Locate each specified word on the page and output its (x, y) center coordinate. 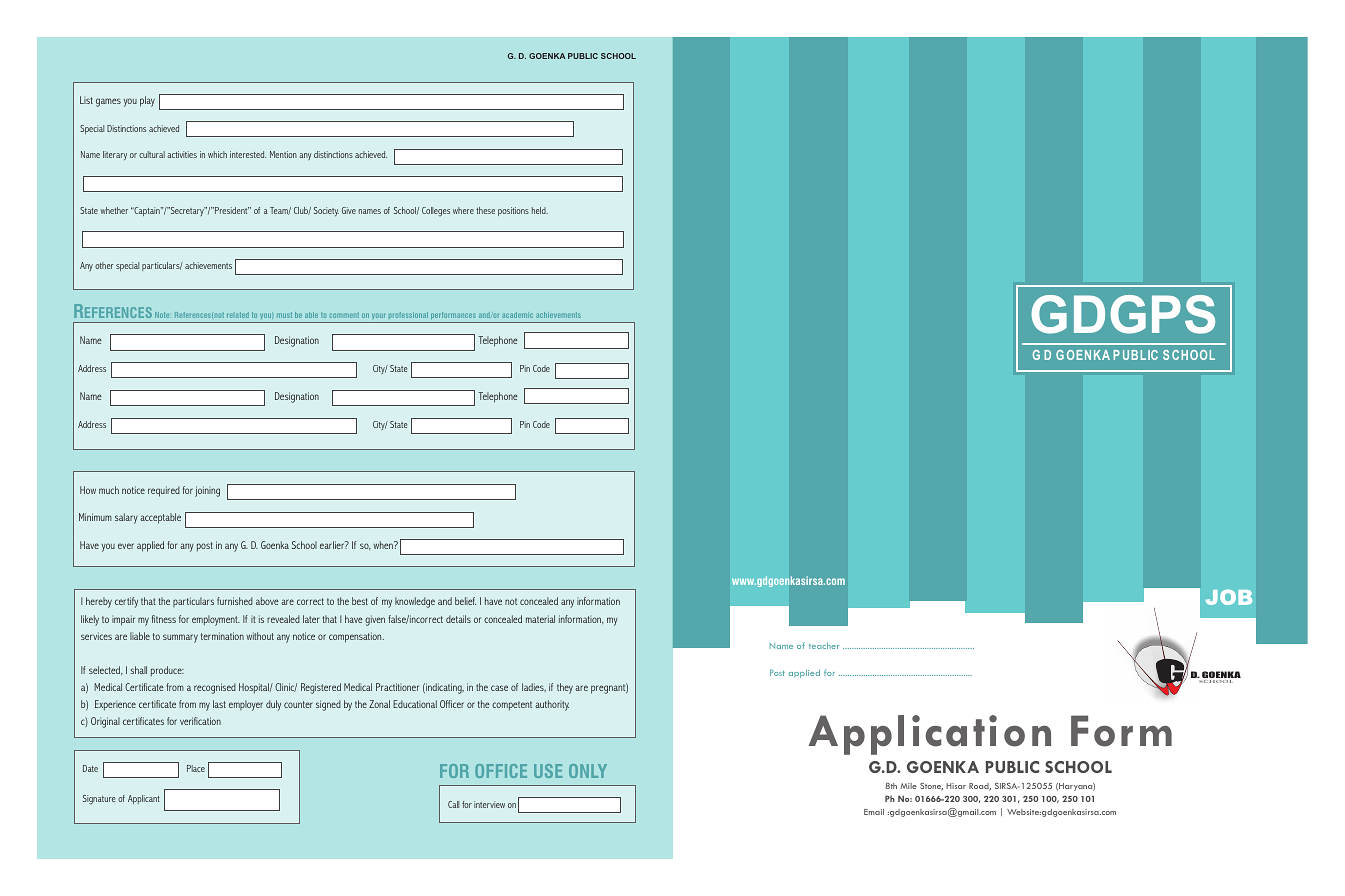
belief (465, 601)
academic (517, 315)
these (485, 210)
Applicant (144, 799)
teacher (824, 645)
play (147, 101)
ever (126, 546)
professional (408, 315)
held (540, 210)
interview (489, 804)
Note (162, 315)
